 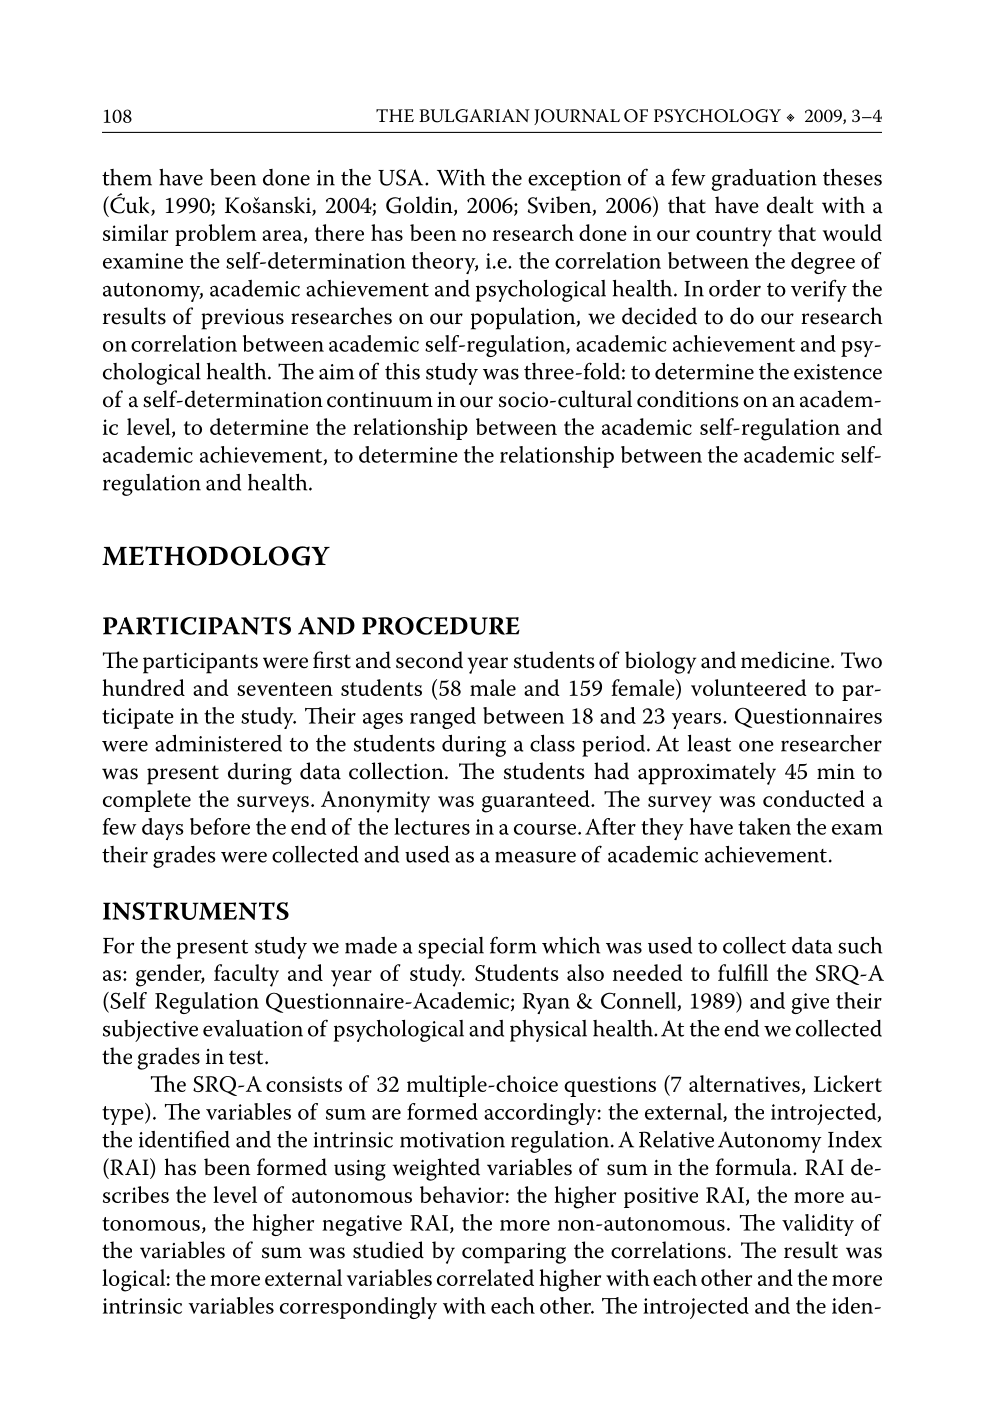 I want to click on correspondingly, so click(x=358, y=1308).
